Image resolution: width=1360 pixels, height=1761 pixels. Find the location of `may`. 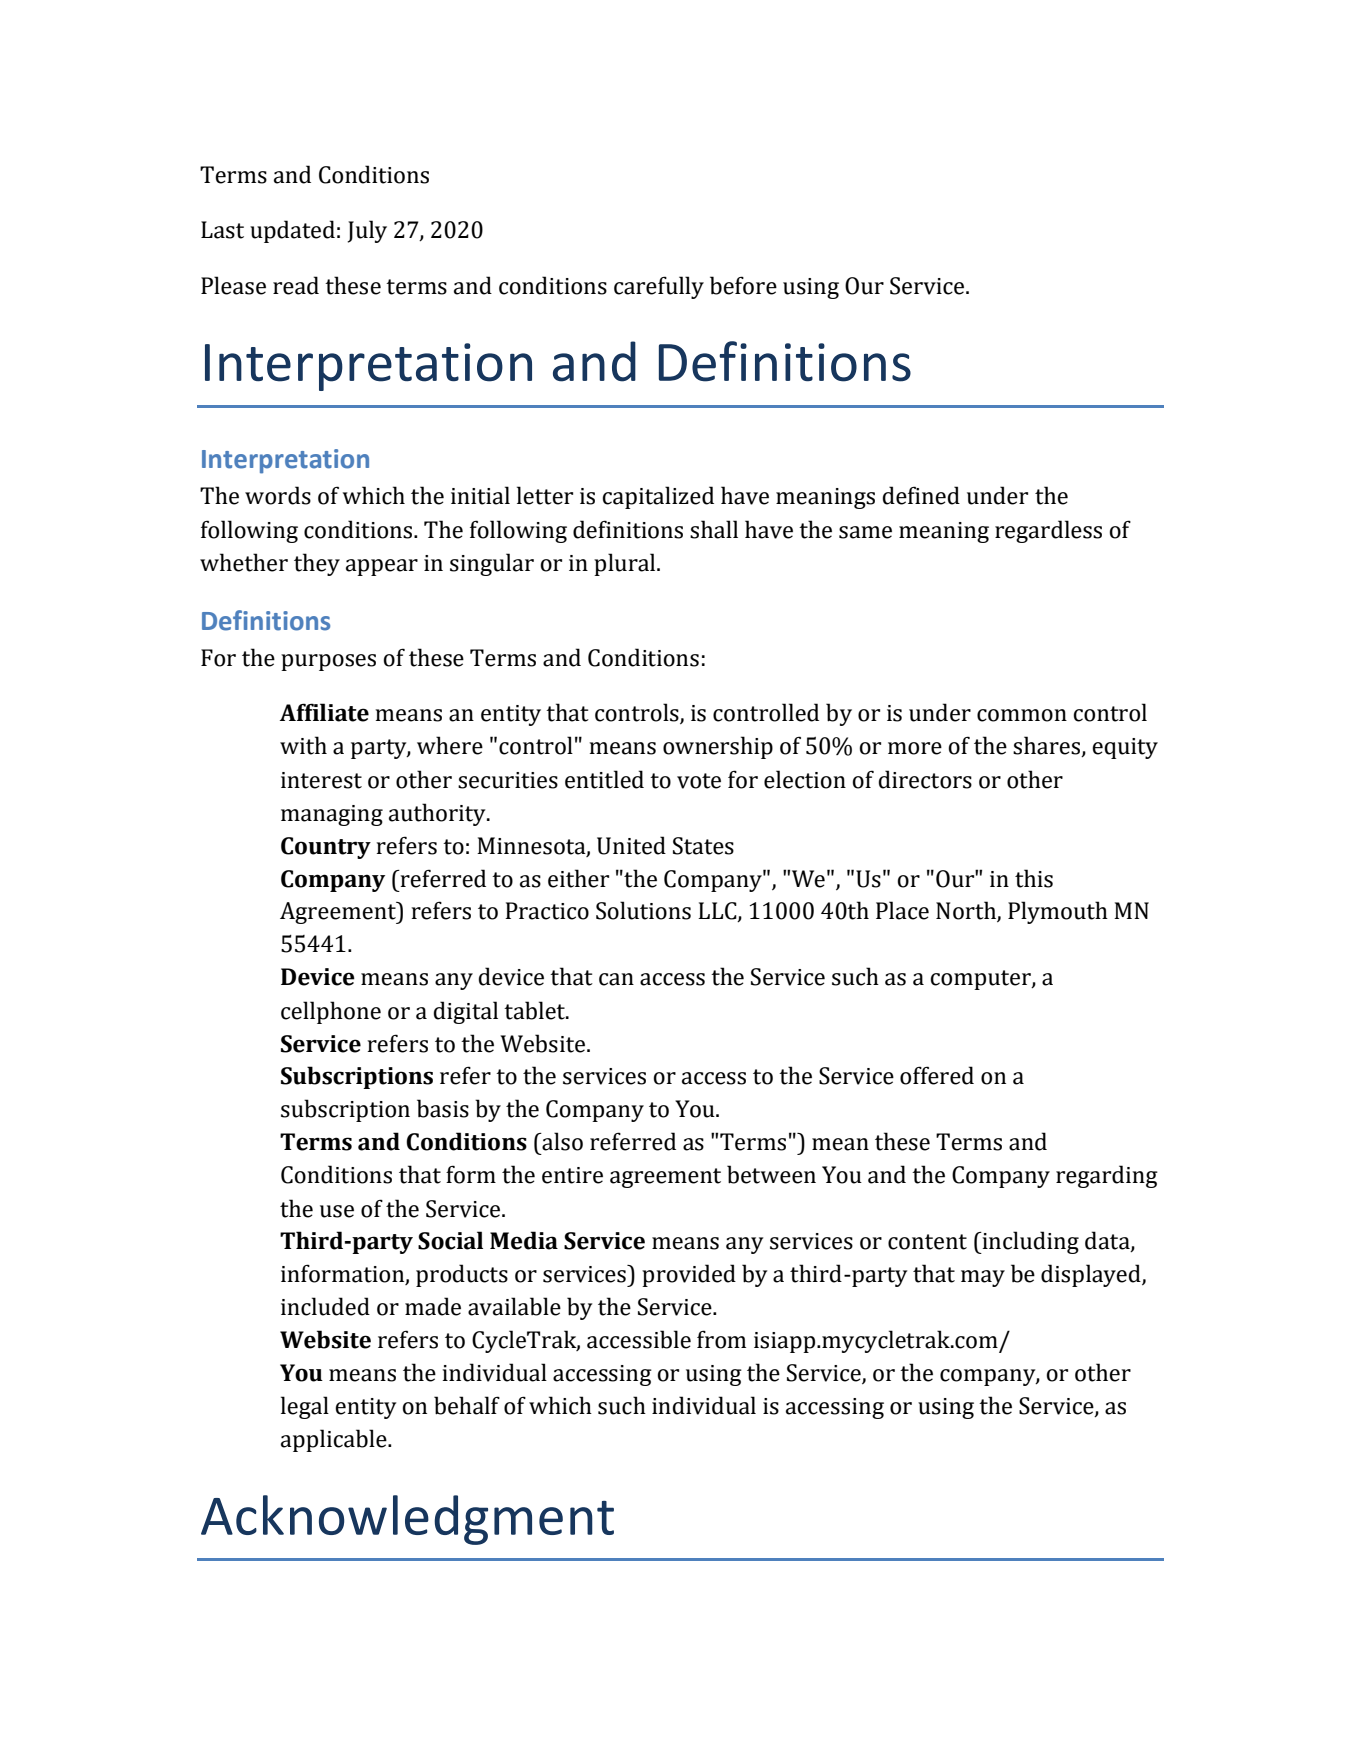

may is located at coordinates (983, 1278).
